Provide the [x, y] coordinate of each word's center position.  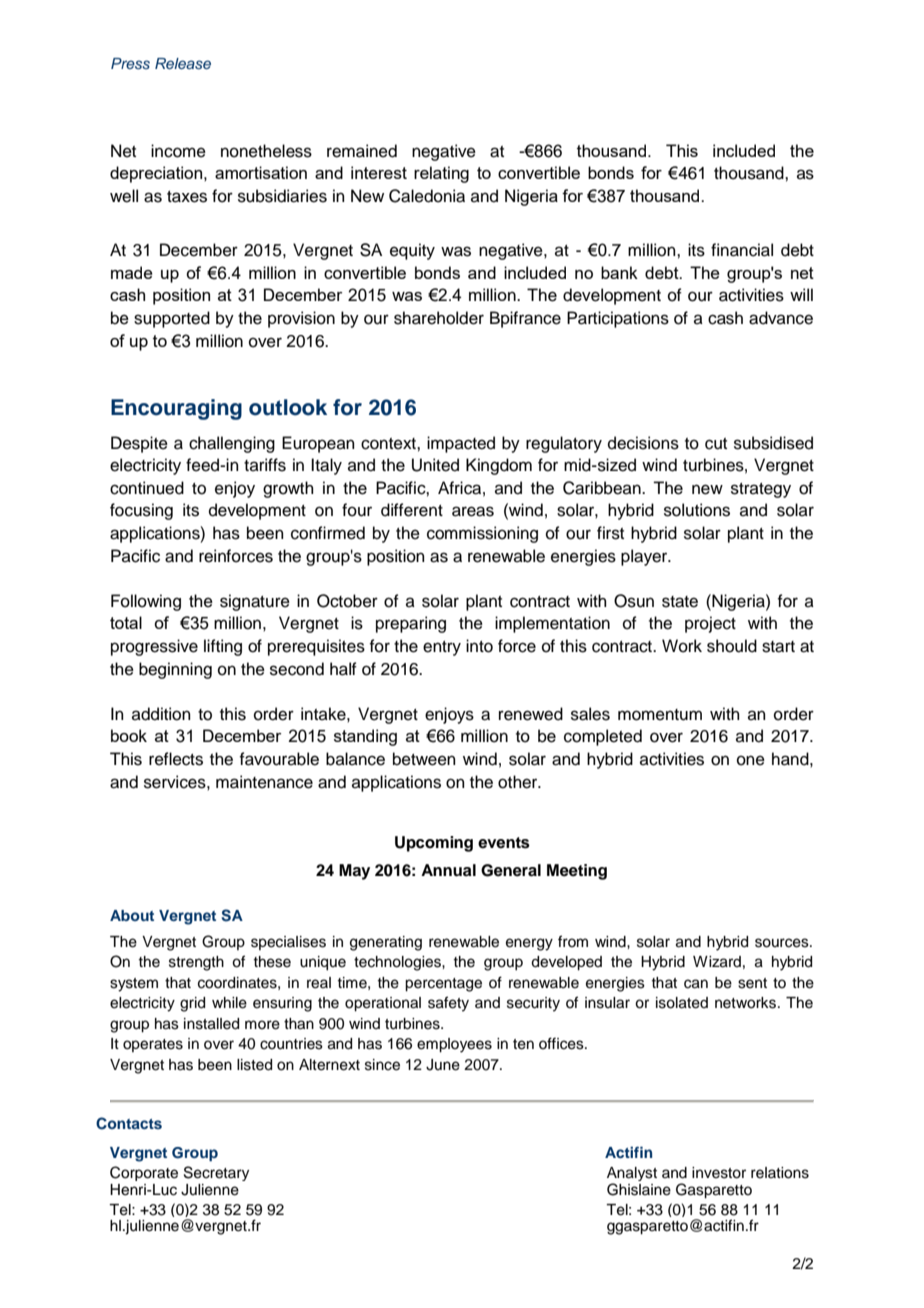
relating [441, 174]
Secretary [216, 1173]
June [443, 1065]
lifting [223, 647]
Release [183, 64]
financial [742, 250]
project [710, 624]
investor [719, 1173]
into [479, 646]
